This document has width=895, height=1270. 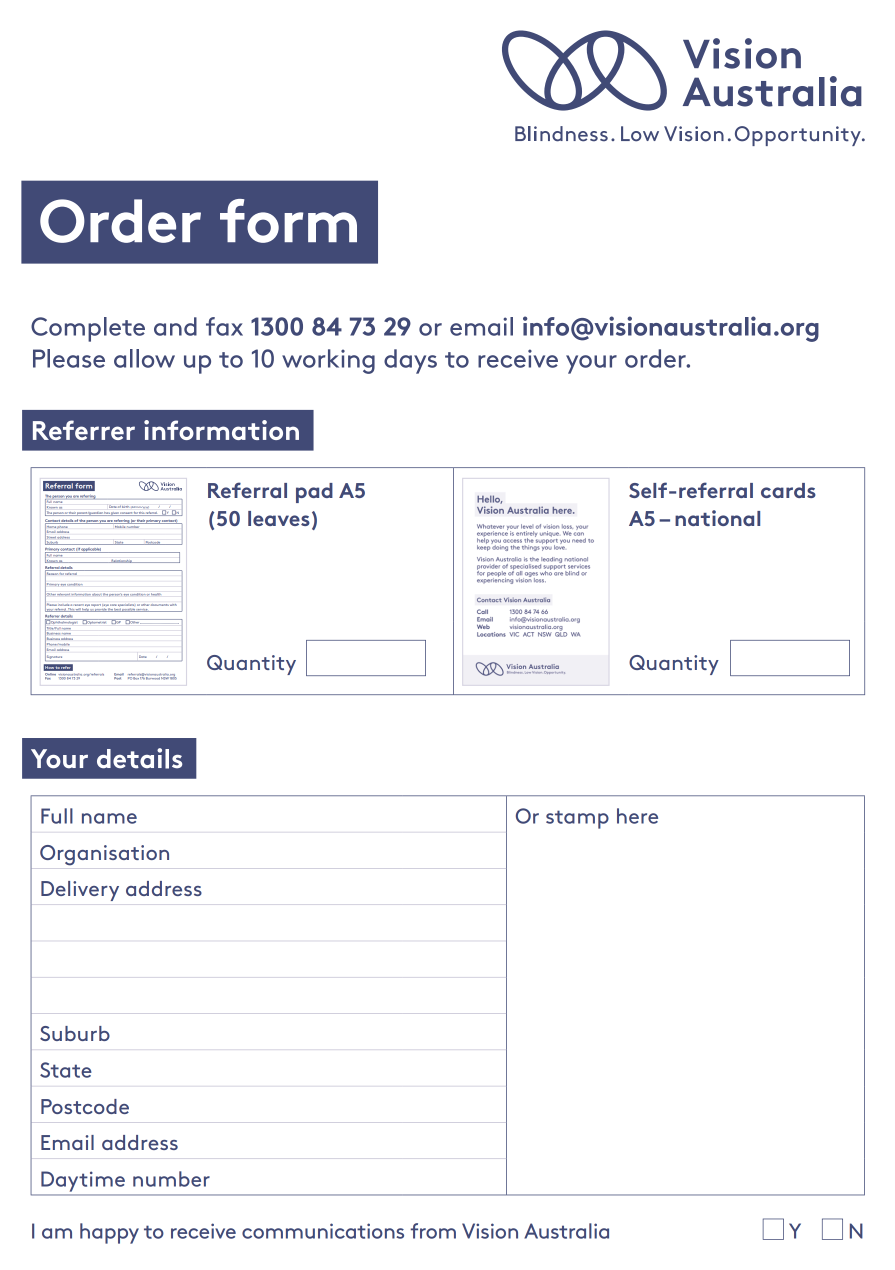 What do you see at coordinates (788, 490) in the document?
I see `cards` at bounding box center [788, 490].
